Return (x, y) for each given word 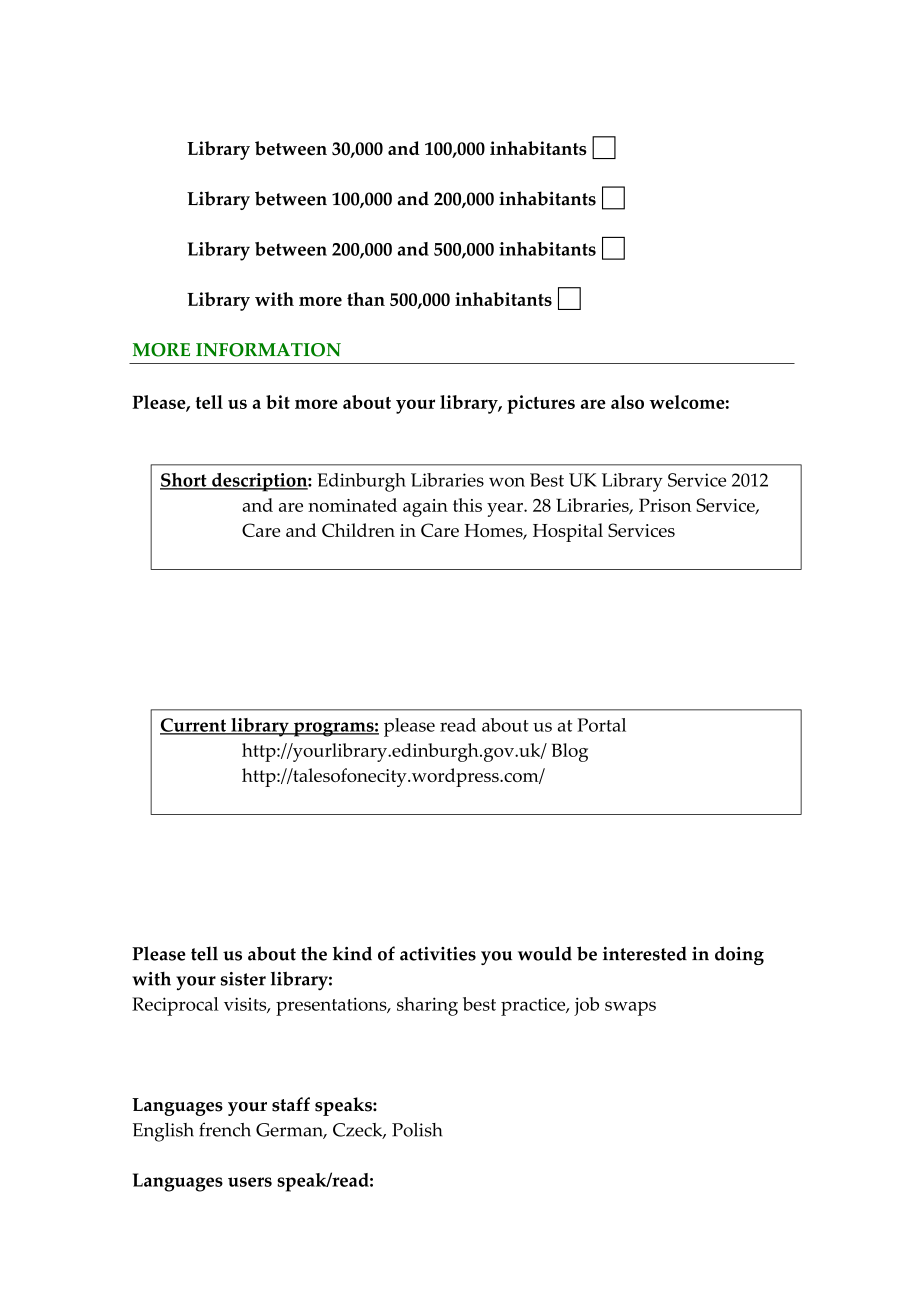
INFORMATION (268, 350)
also (627, 402)
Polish (417, 1130)
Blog (570, 752)
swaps (630, 1008)
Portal (601, 725)
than (366, 299)
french (225, 1129)
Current (194, 726)
